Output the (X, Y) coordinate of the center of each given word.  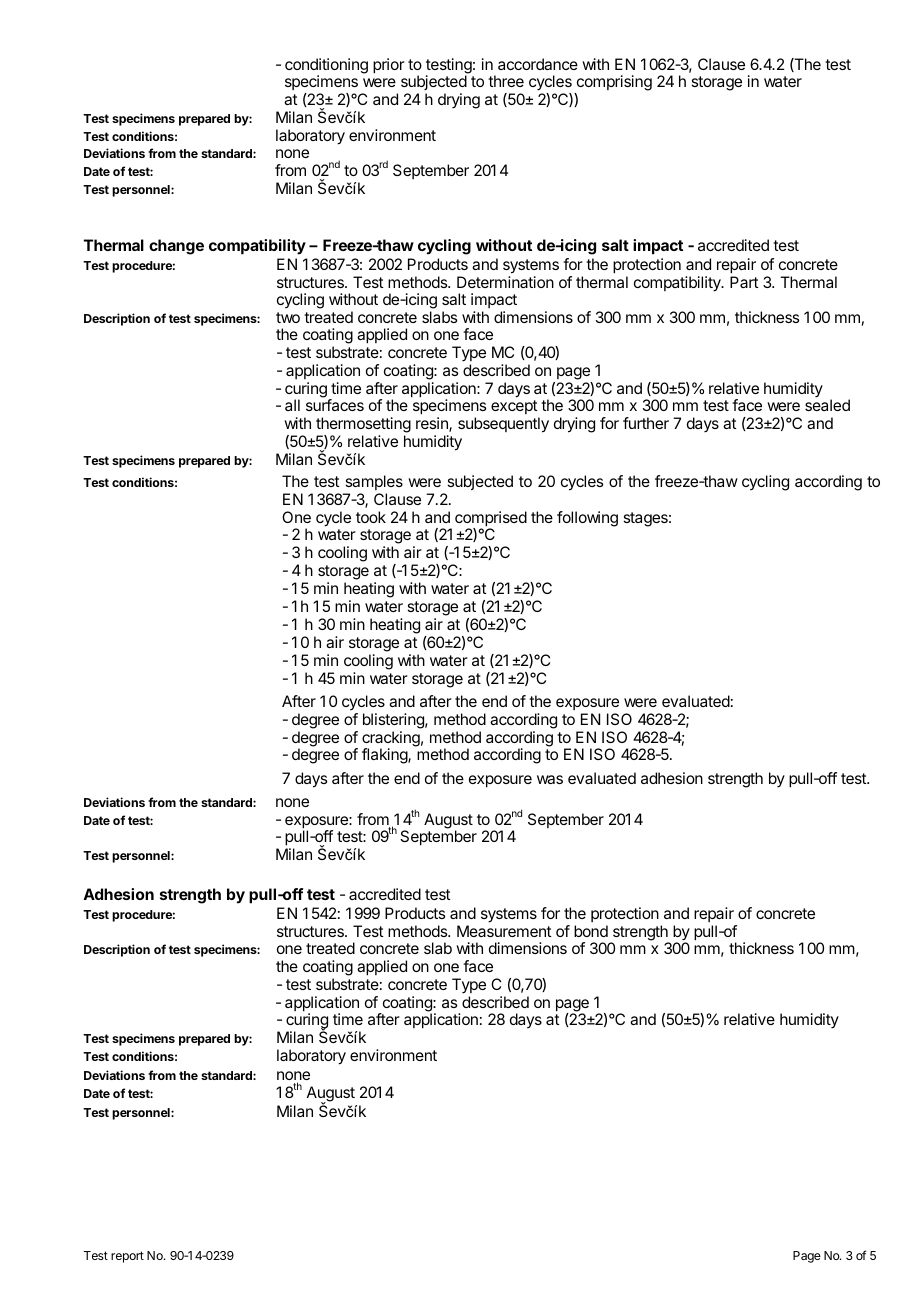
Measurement (504, 931)
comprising (613, 84)
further (646, 423)
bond (591, 931)
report (127, 1257)
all (292, 405)
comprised (491, 520)
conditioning (326, 67)
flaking (385, 756)
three (506, 81)
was (550, 779)
